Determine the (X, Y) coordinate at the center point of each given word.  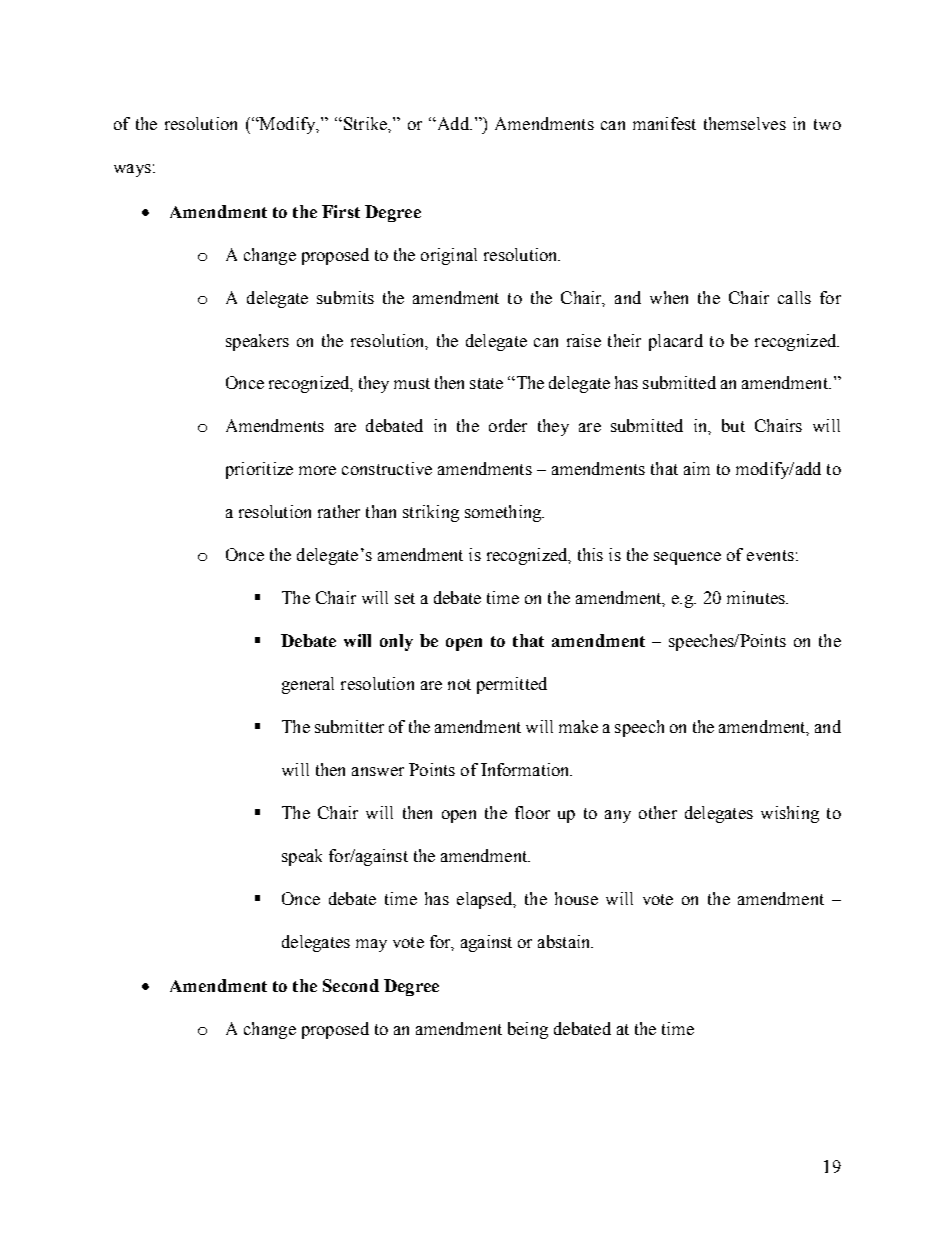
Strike (365, 123)
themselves (745, 123)
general (308, 685)
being (528, 1030)
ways (132, 170)
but (733, 425)
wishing (790, 814)
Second (351, 985)
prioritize (259, 470)
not (459, 684)
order (508, 425)
